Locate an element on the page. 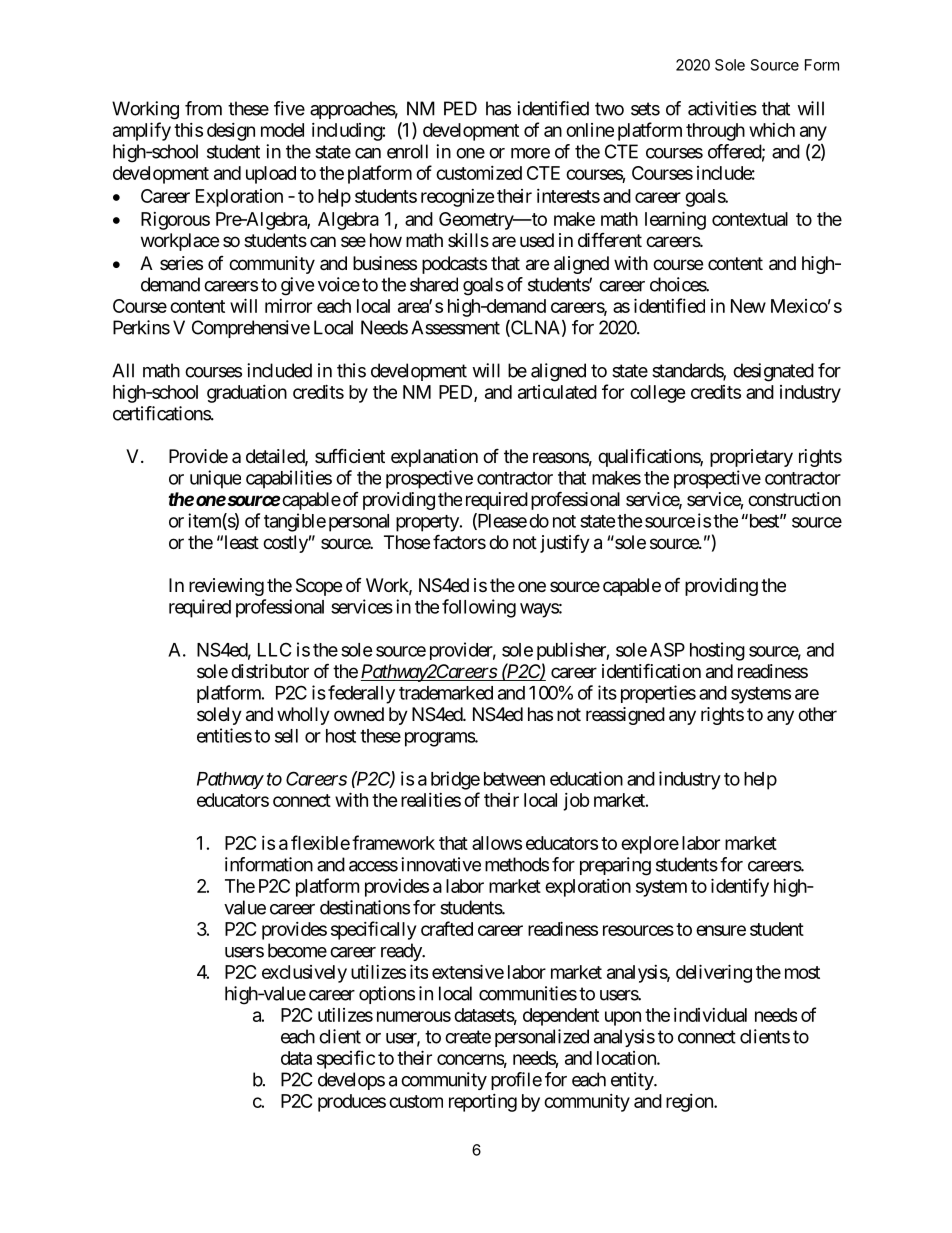 The width and height of the image is (952, 1233). enroll is located at coordinates (407, 151).
